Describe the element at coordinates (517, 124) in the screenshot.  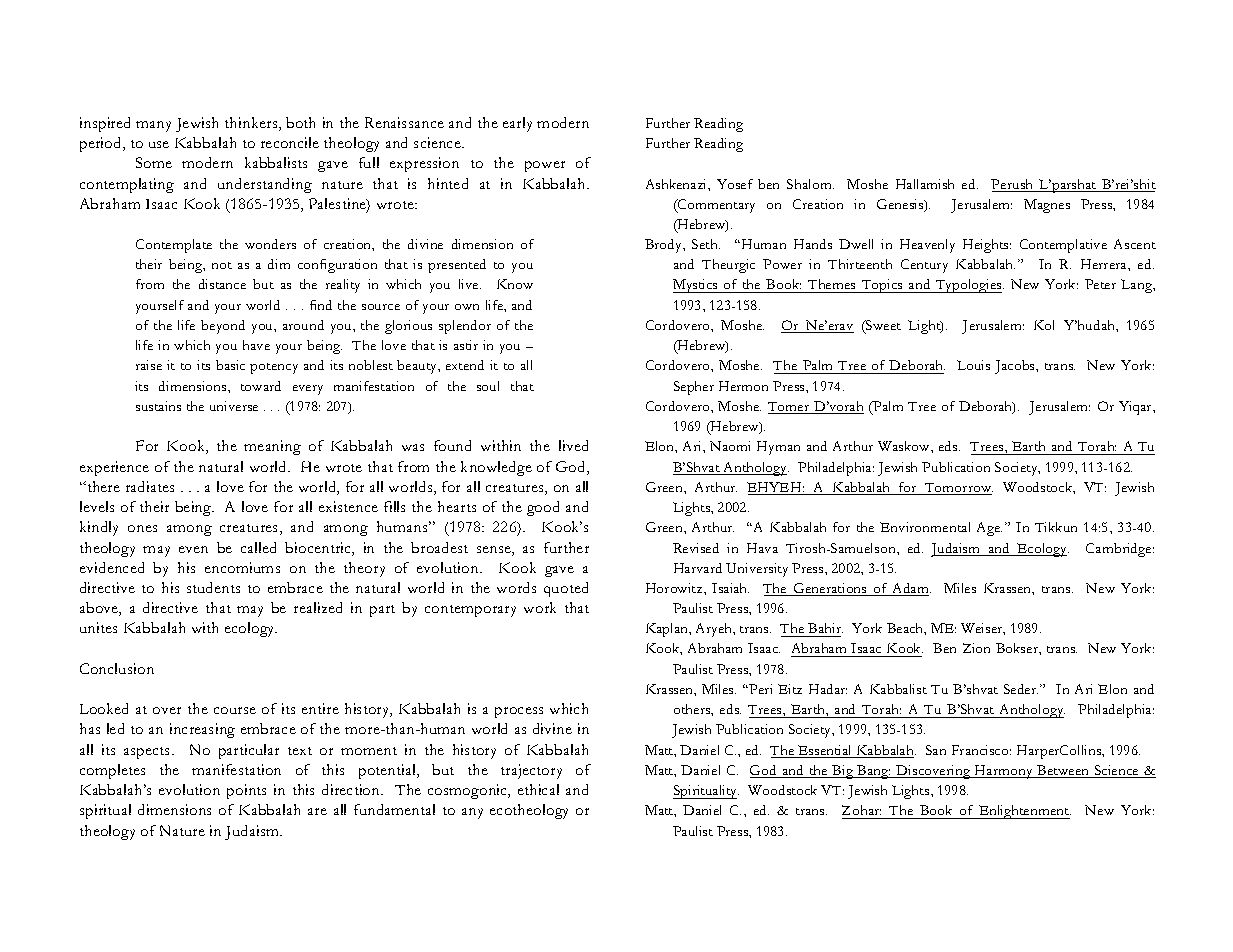
I see `early` at that location.
